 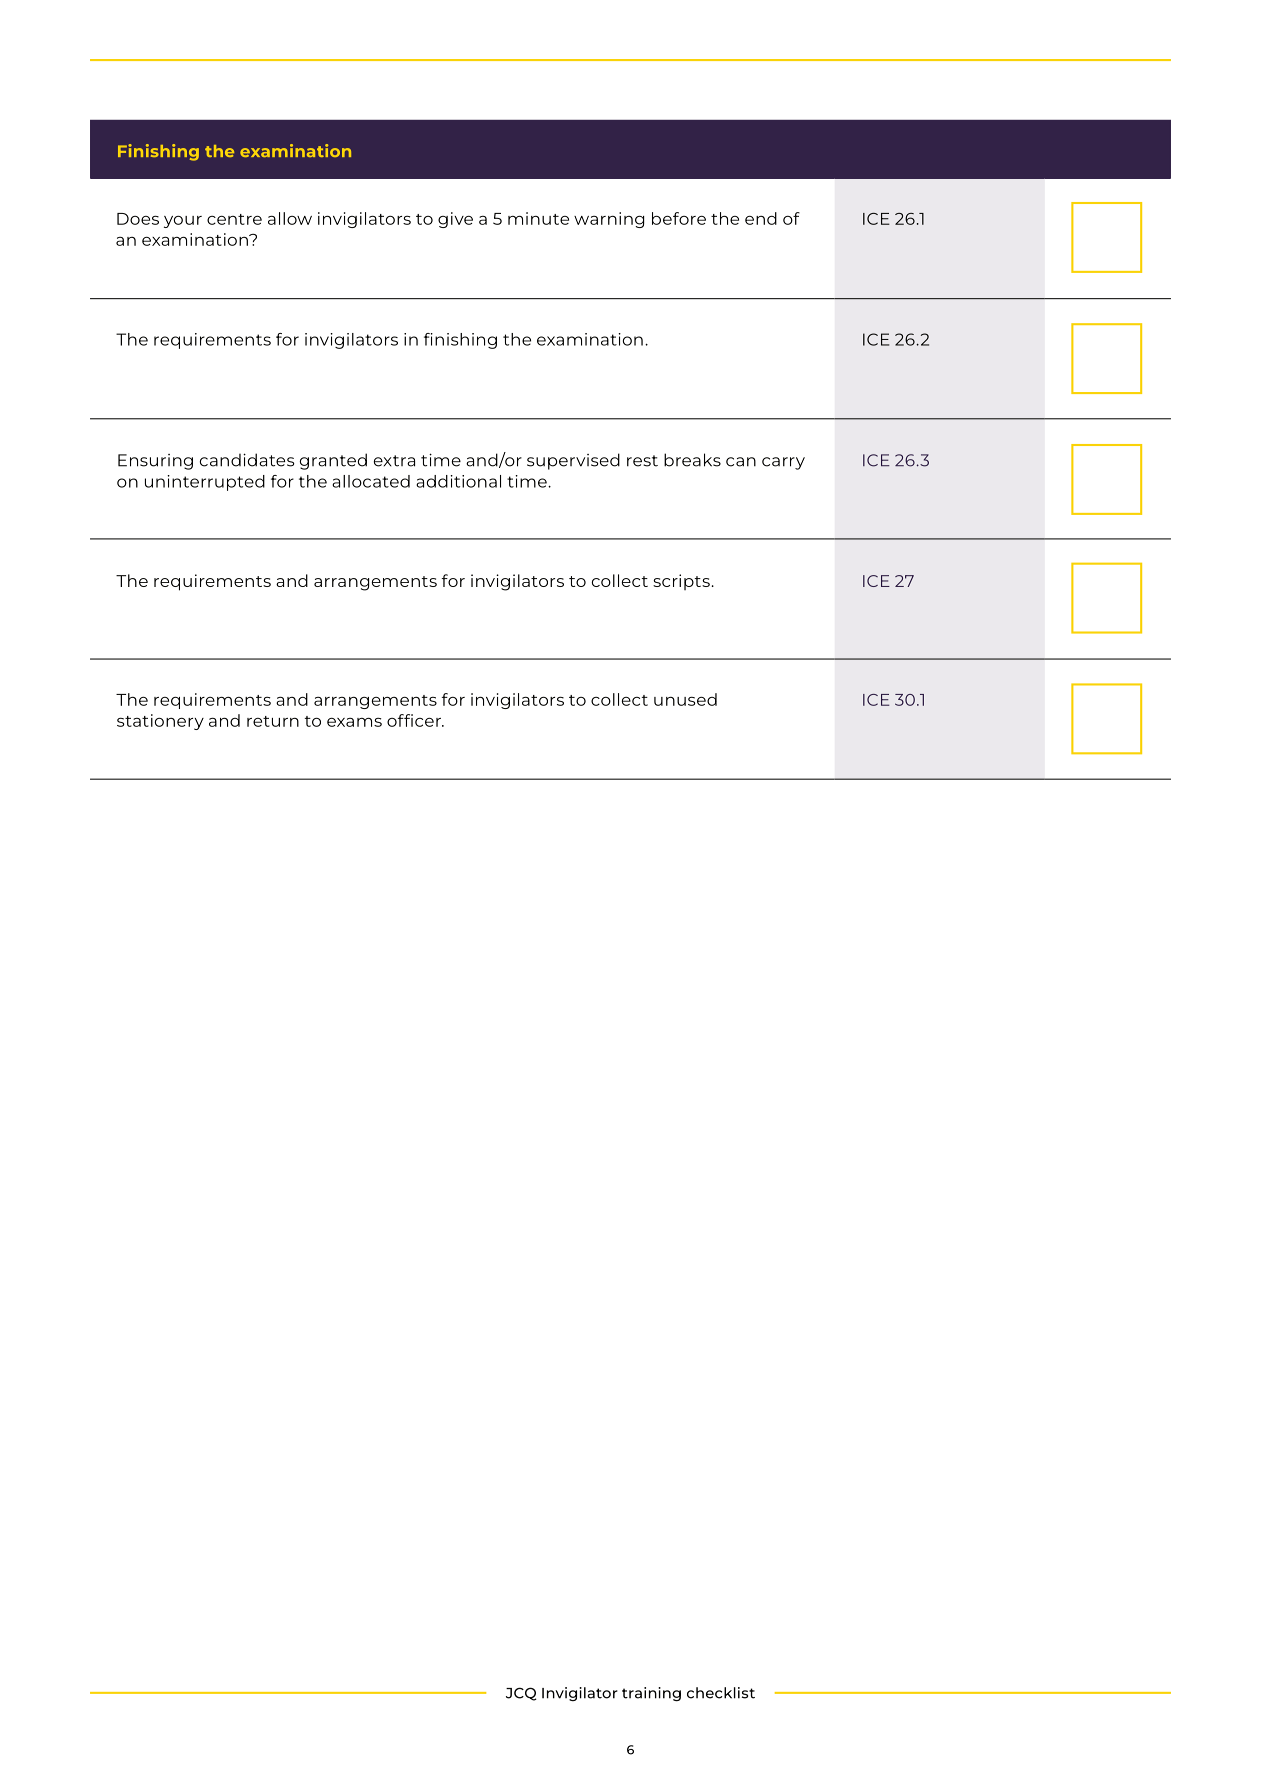 I want to click on give, so click(x=455, y=220).
